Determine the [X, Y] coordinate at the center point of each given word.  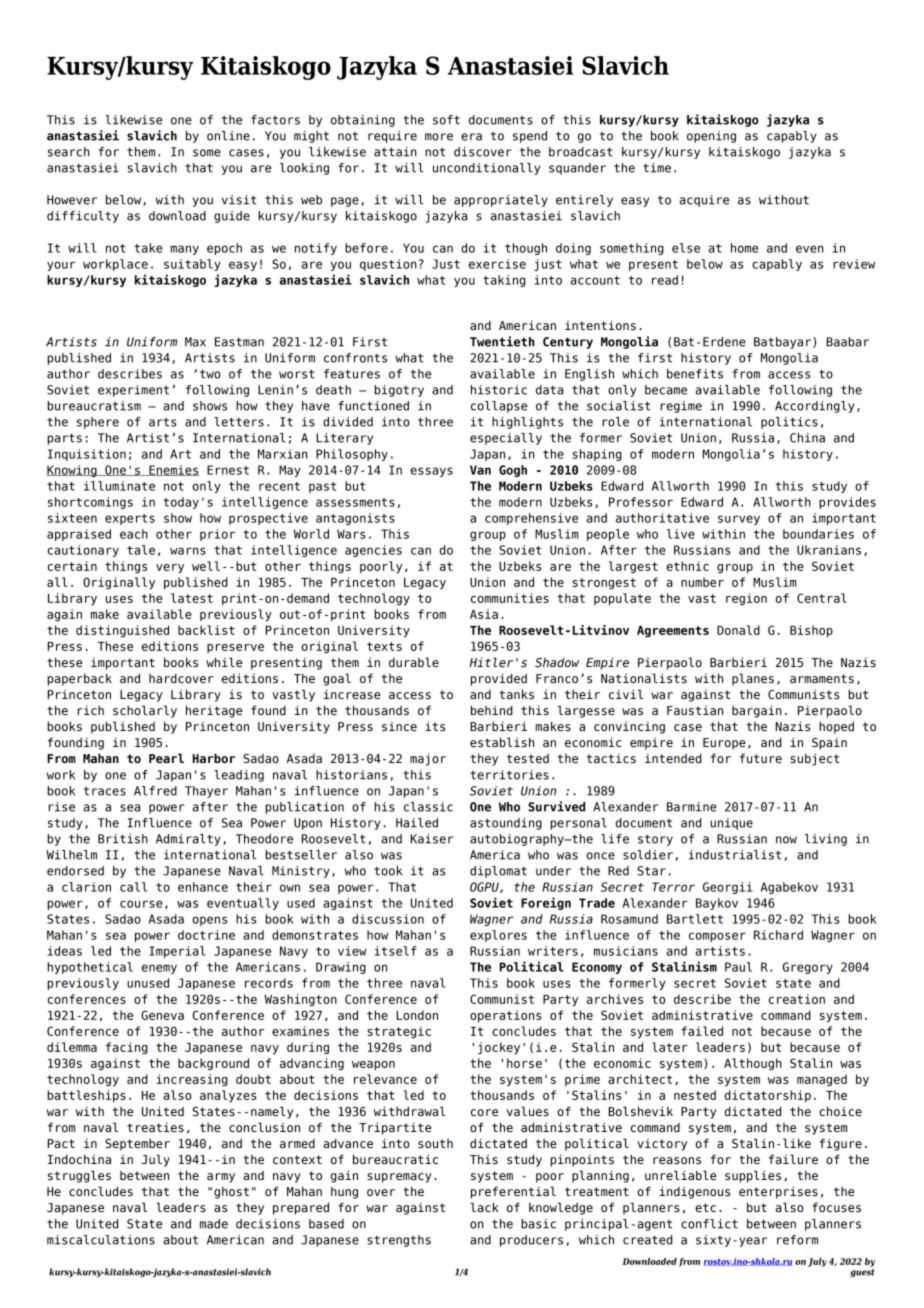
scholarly [145, 711]
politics [789, 423]
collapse [499, 407]
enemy [159, 969]
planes [753, 679]
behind [492, 710]
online [228, 136]
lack [484, 1207]
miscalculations [101, 1240]
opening [711, 137]
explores [498, 936]
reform [797, 1240]
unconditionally [486, 169]
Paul [738, 967]
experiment [133, 391]
